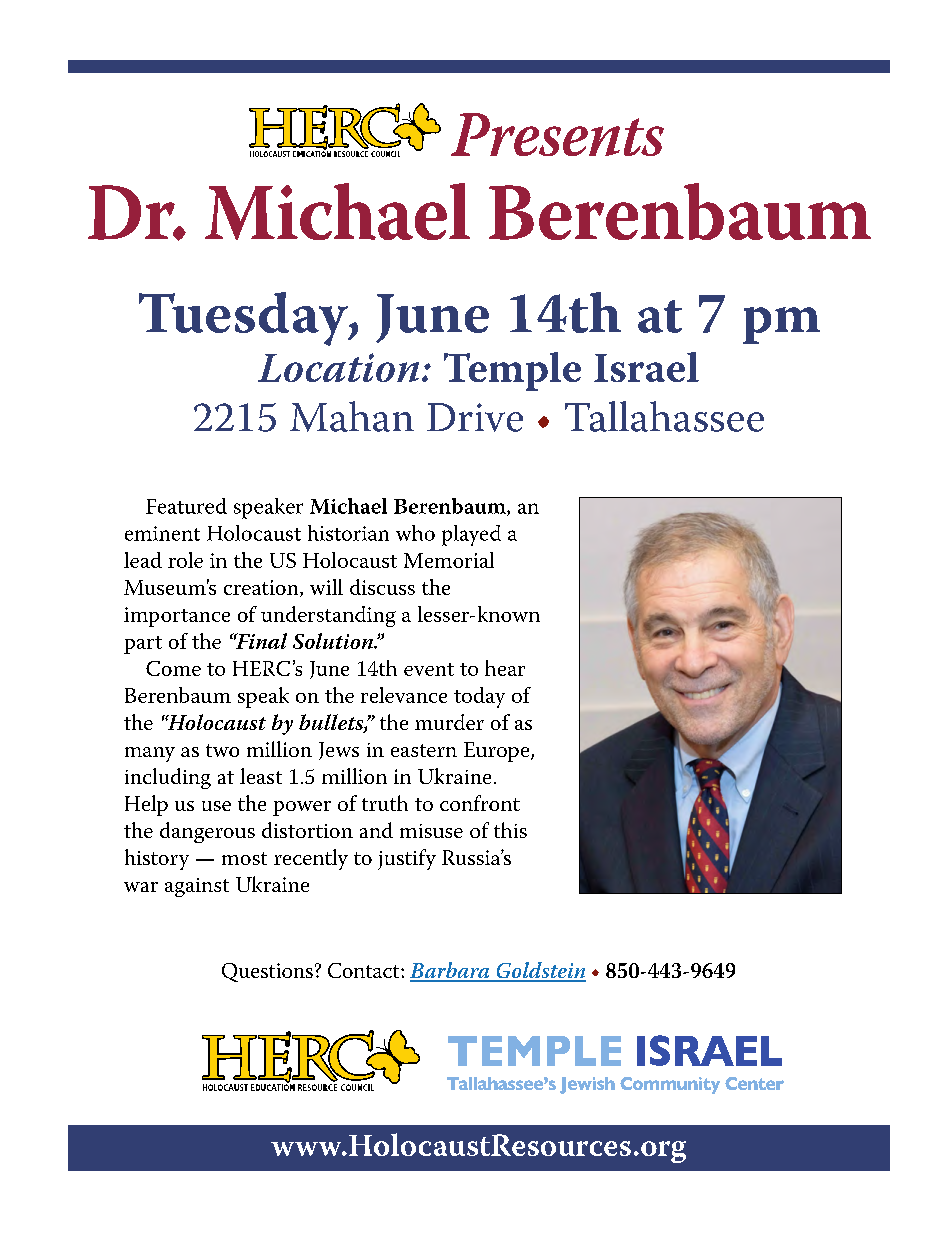 This screenshot has height=1233, width=952. Describe the element at coordinates (449, 560) in the screenshot. I see `Memorial` at that location.
